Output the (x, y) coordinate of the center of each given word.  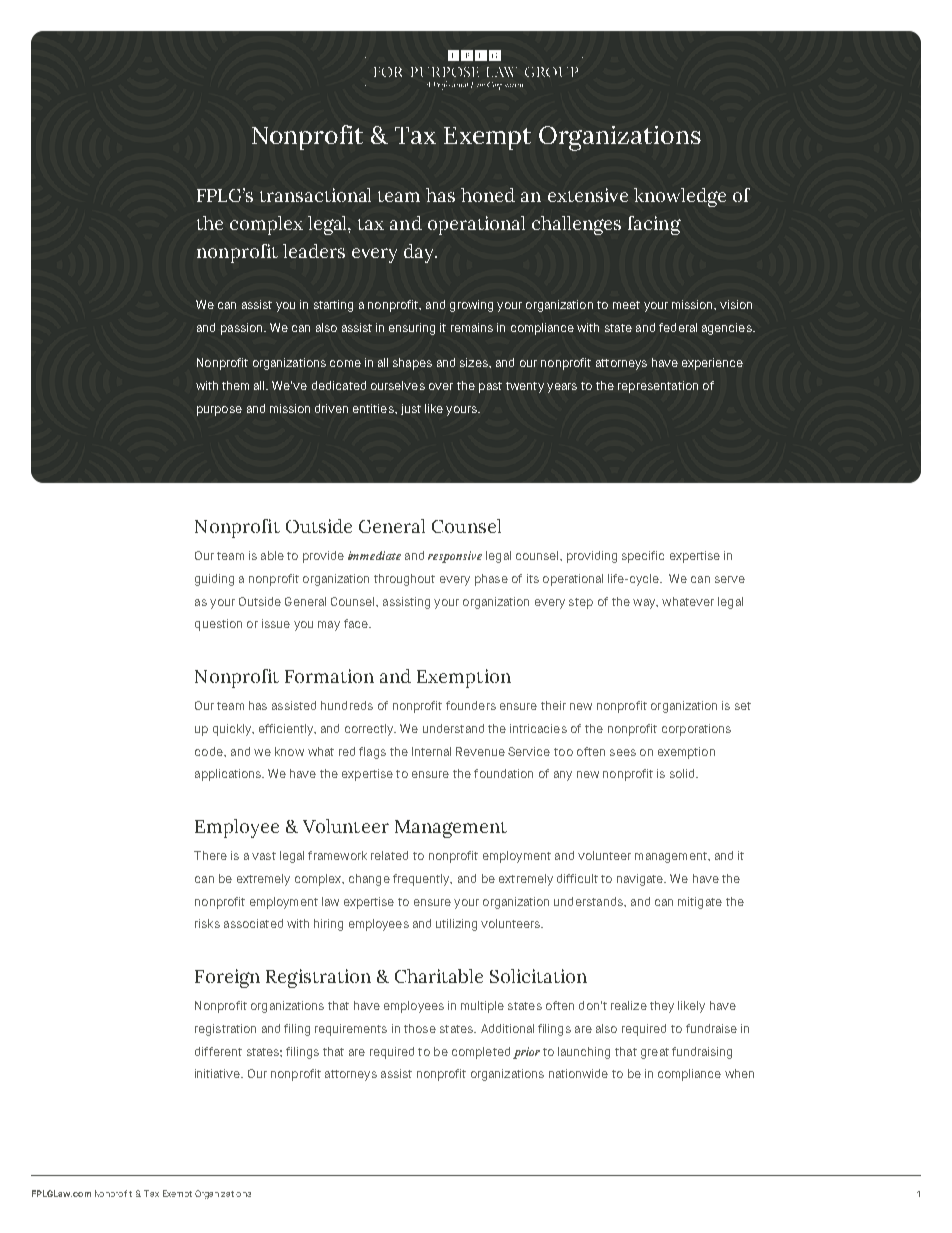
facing (654, 225)
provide (323, 557)
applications (229, 775)
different (218, 1051)
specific (643, 557)
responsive (455, 557)
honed (488, 195)
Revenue (480, 751)
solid (683, 773)
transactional (315, 195)
